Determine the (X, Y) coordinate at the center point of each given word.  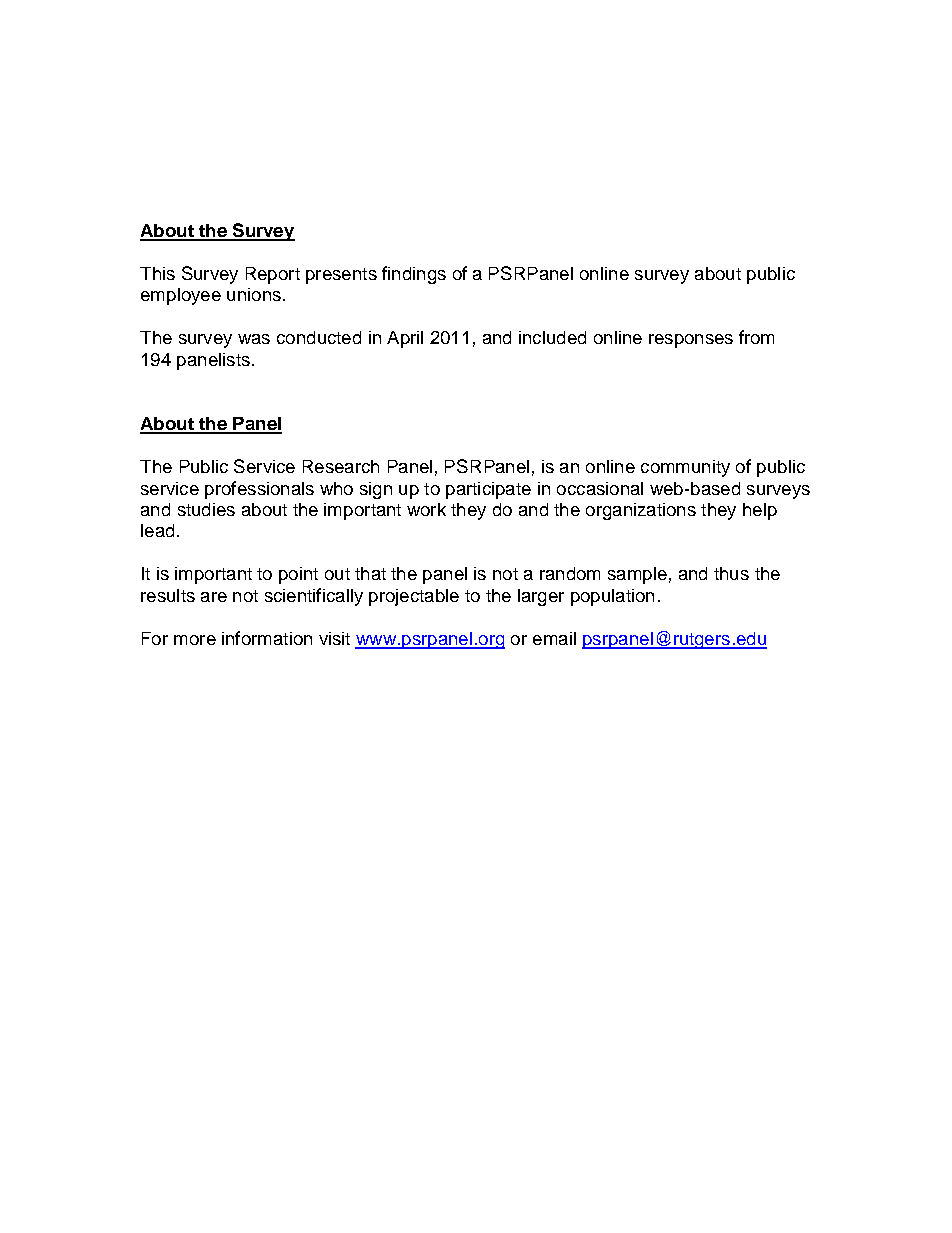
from (756, 337)
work (426, 509)
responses (691, 341)
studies (206, 509)
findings (414, 275)
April (405, 339)
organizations (641, 511)
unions (254, 294)
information (267, 638)
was (254, 339)
